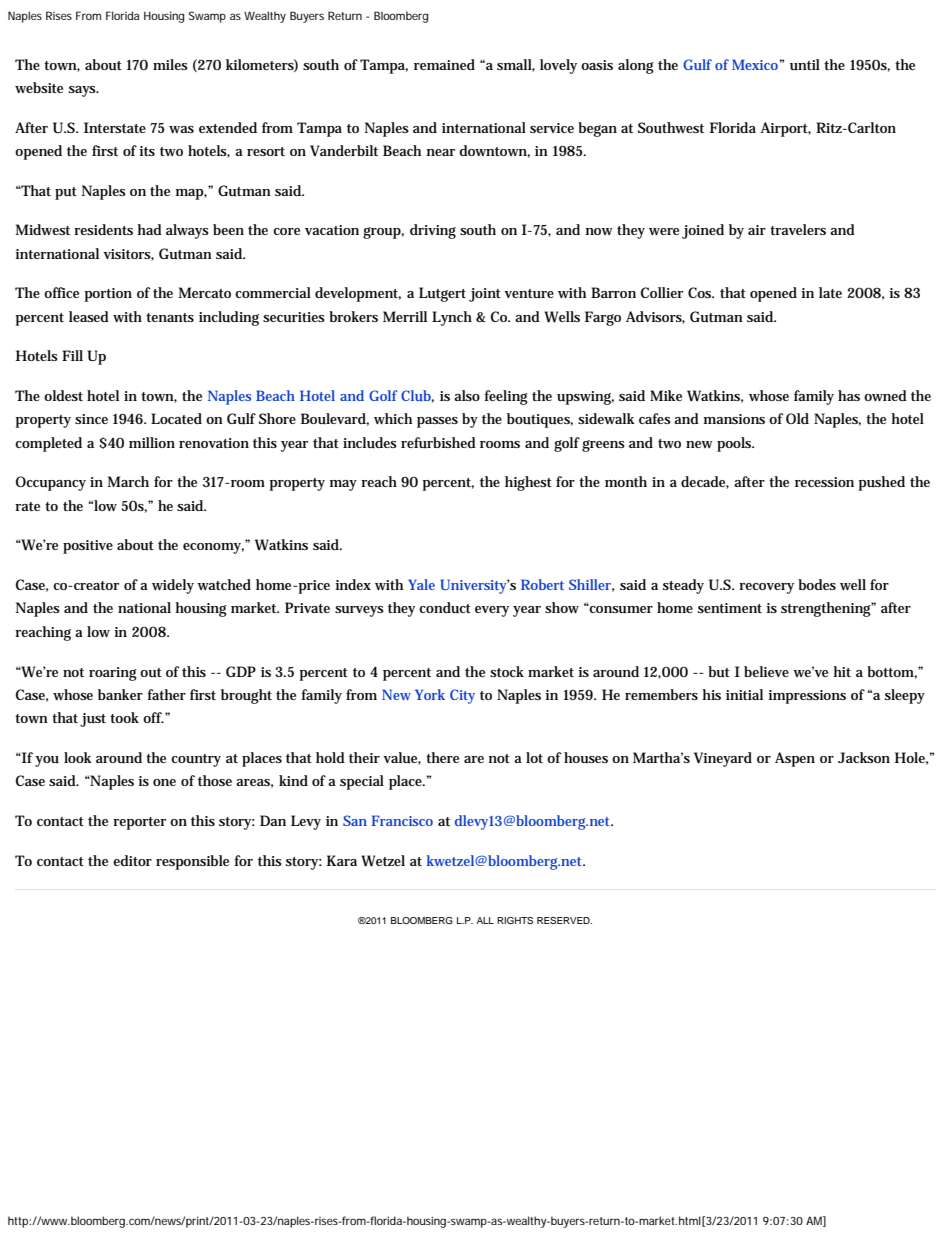 Image resolution: width=952 pixels, height=1233 pixels. What do you see at coordinates (173, 586) in the image?
I see `widely` at bounding box center [173, 586].
